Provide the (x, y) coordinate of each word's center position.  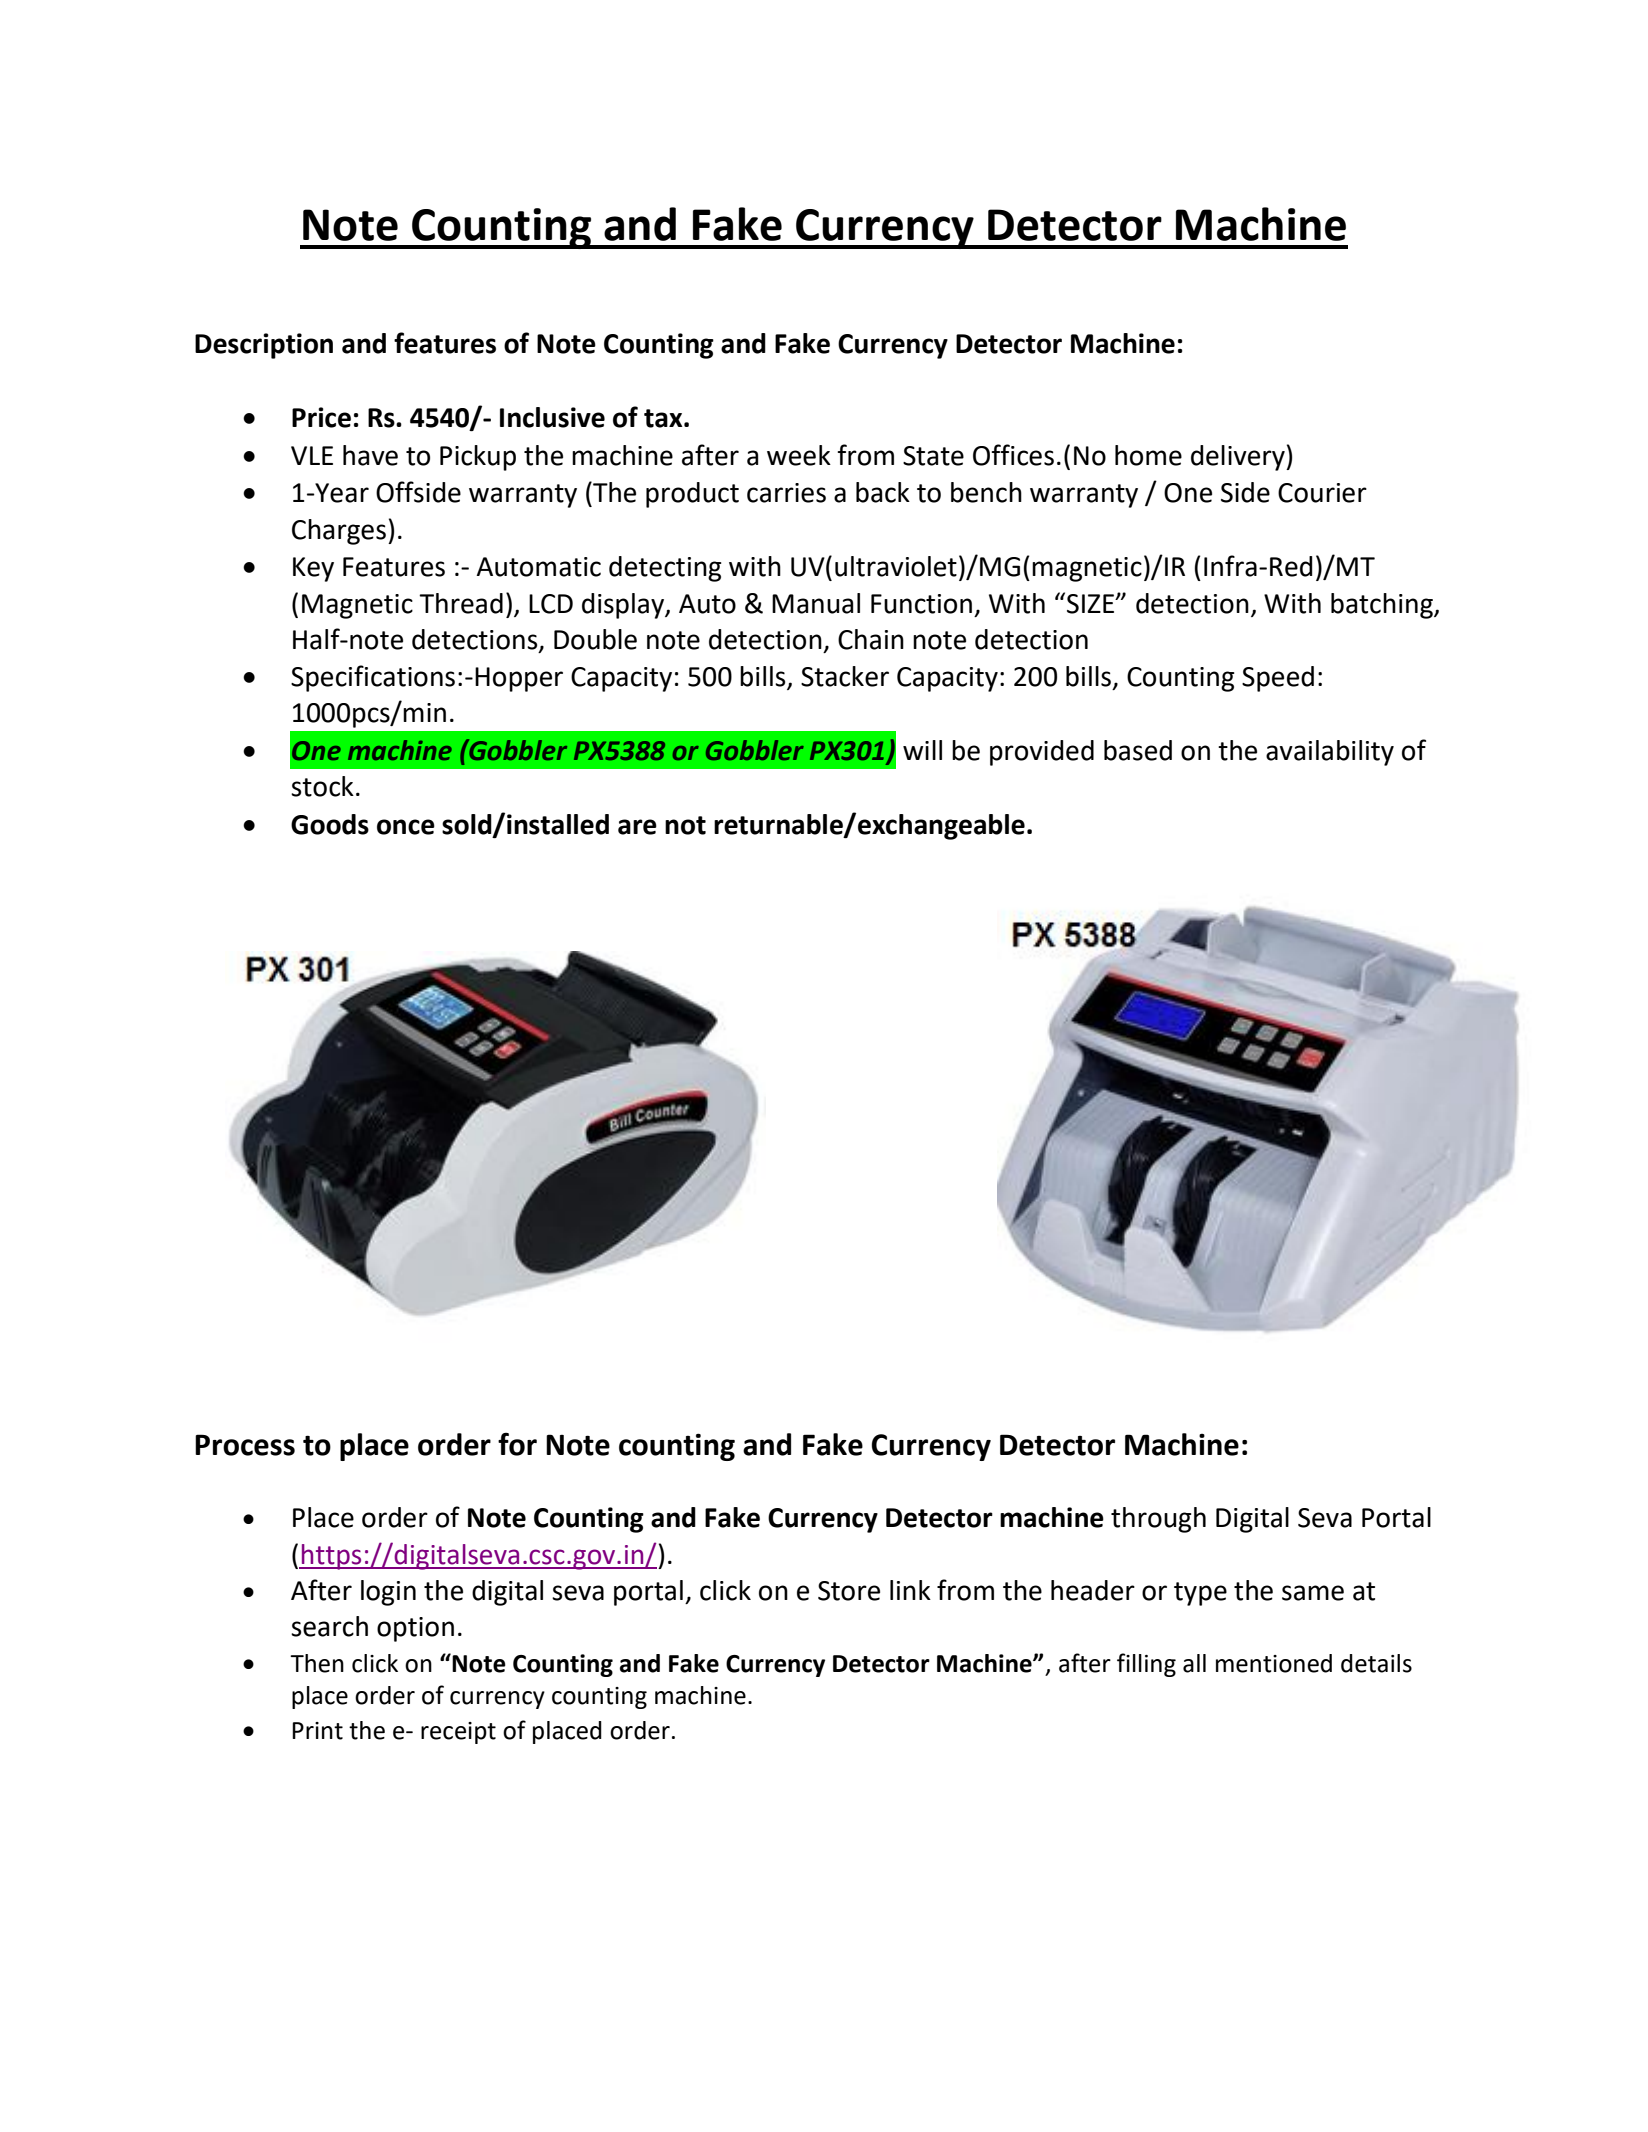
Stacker (845, 676)
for (517, 1444)
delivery (1239, 458)
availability (1330, 753)
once (406, 827)
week (799, 455)
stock (322, 786)
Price (321, 417)
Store (849, 1591)
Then (317, 1663)
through (1158, 1520)
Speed (1278, 679)
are (637, 827)
